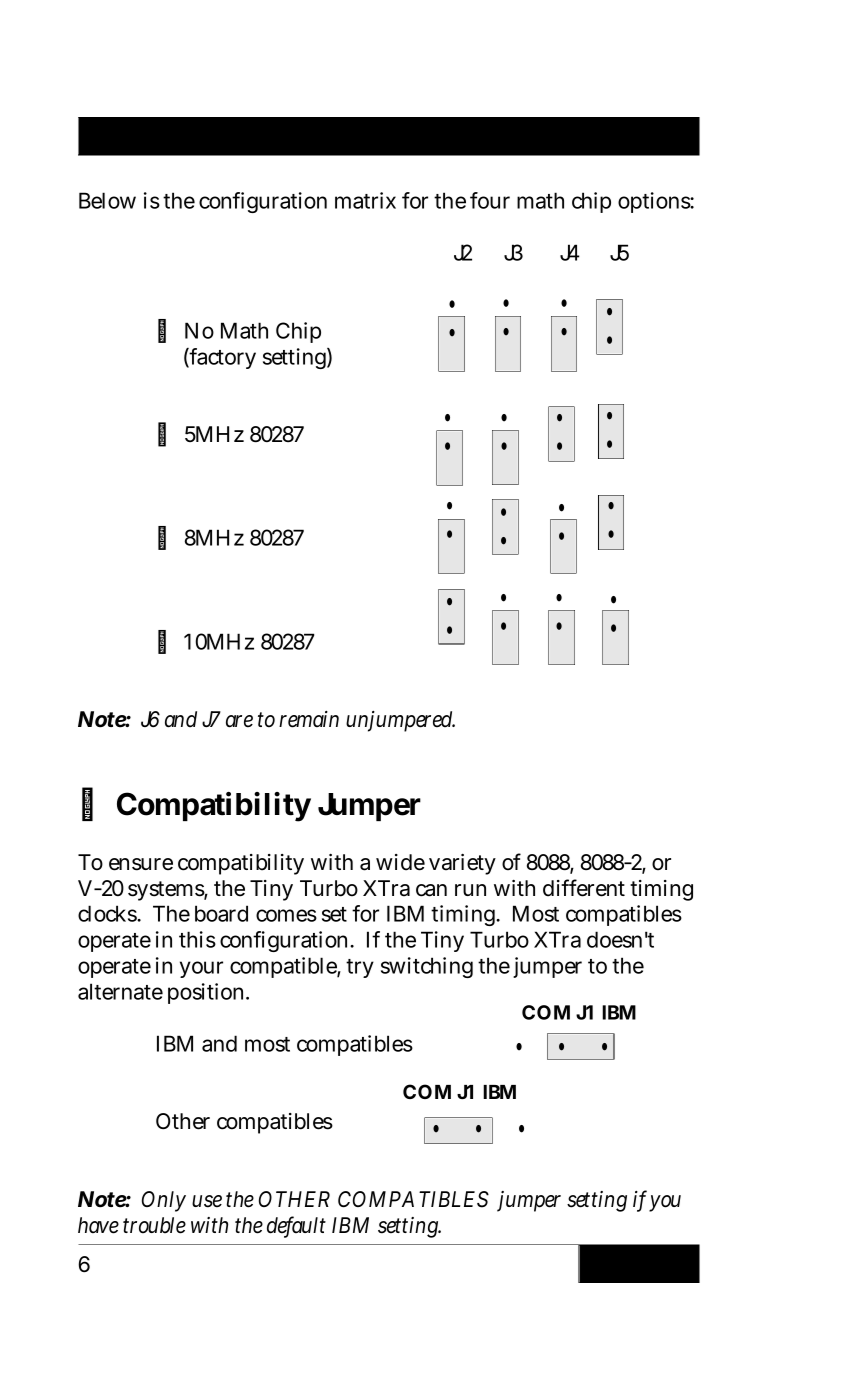 This page has width=855, height=1400. Describe the element at coordinates (164, 1201) in the page. I see `Only` at that location.
